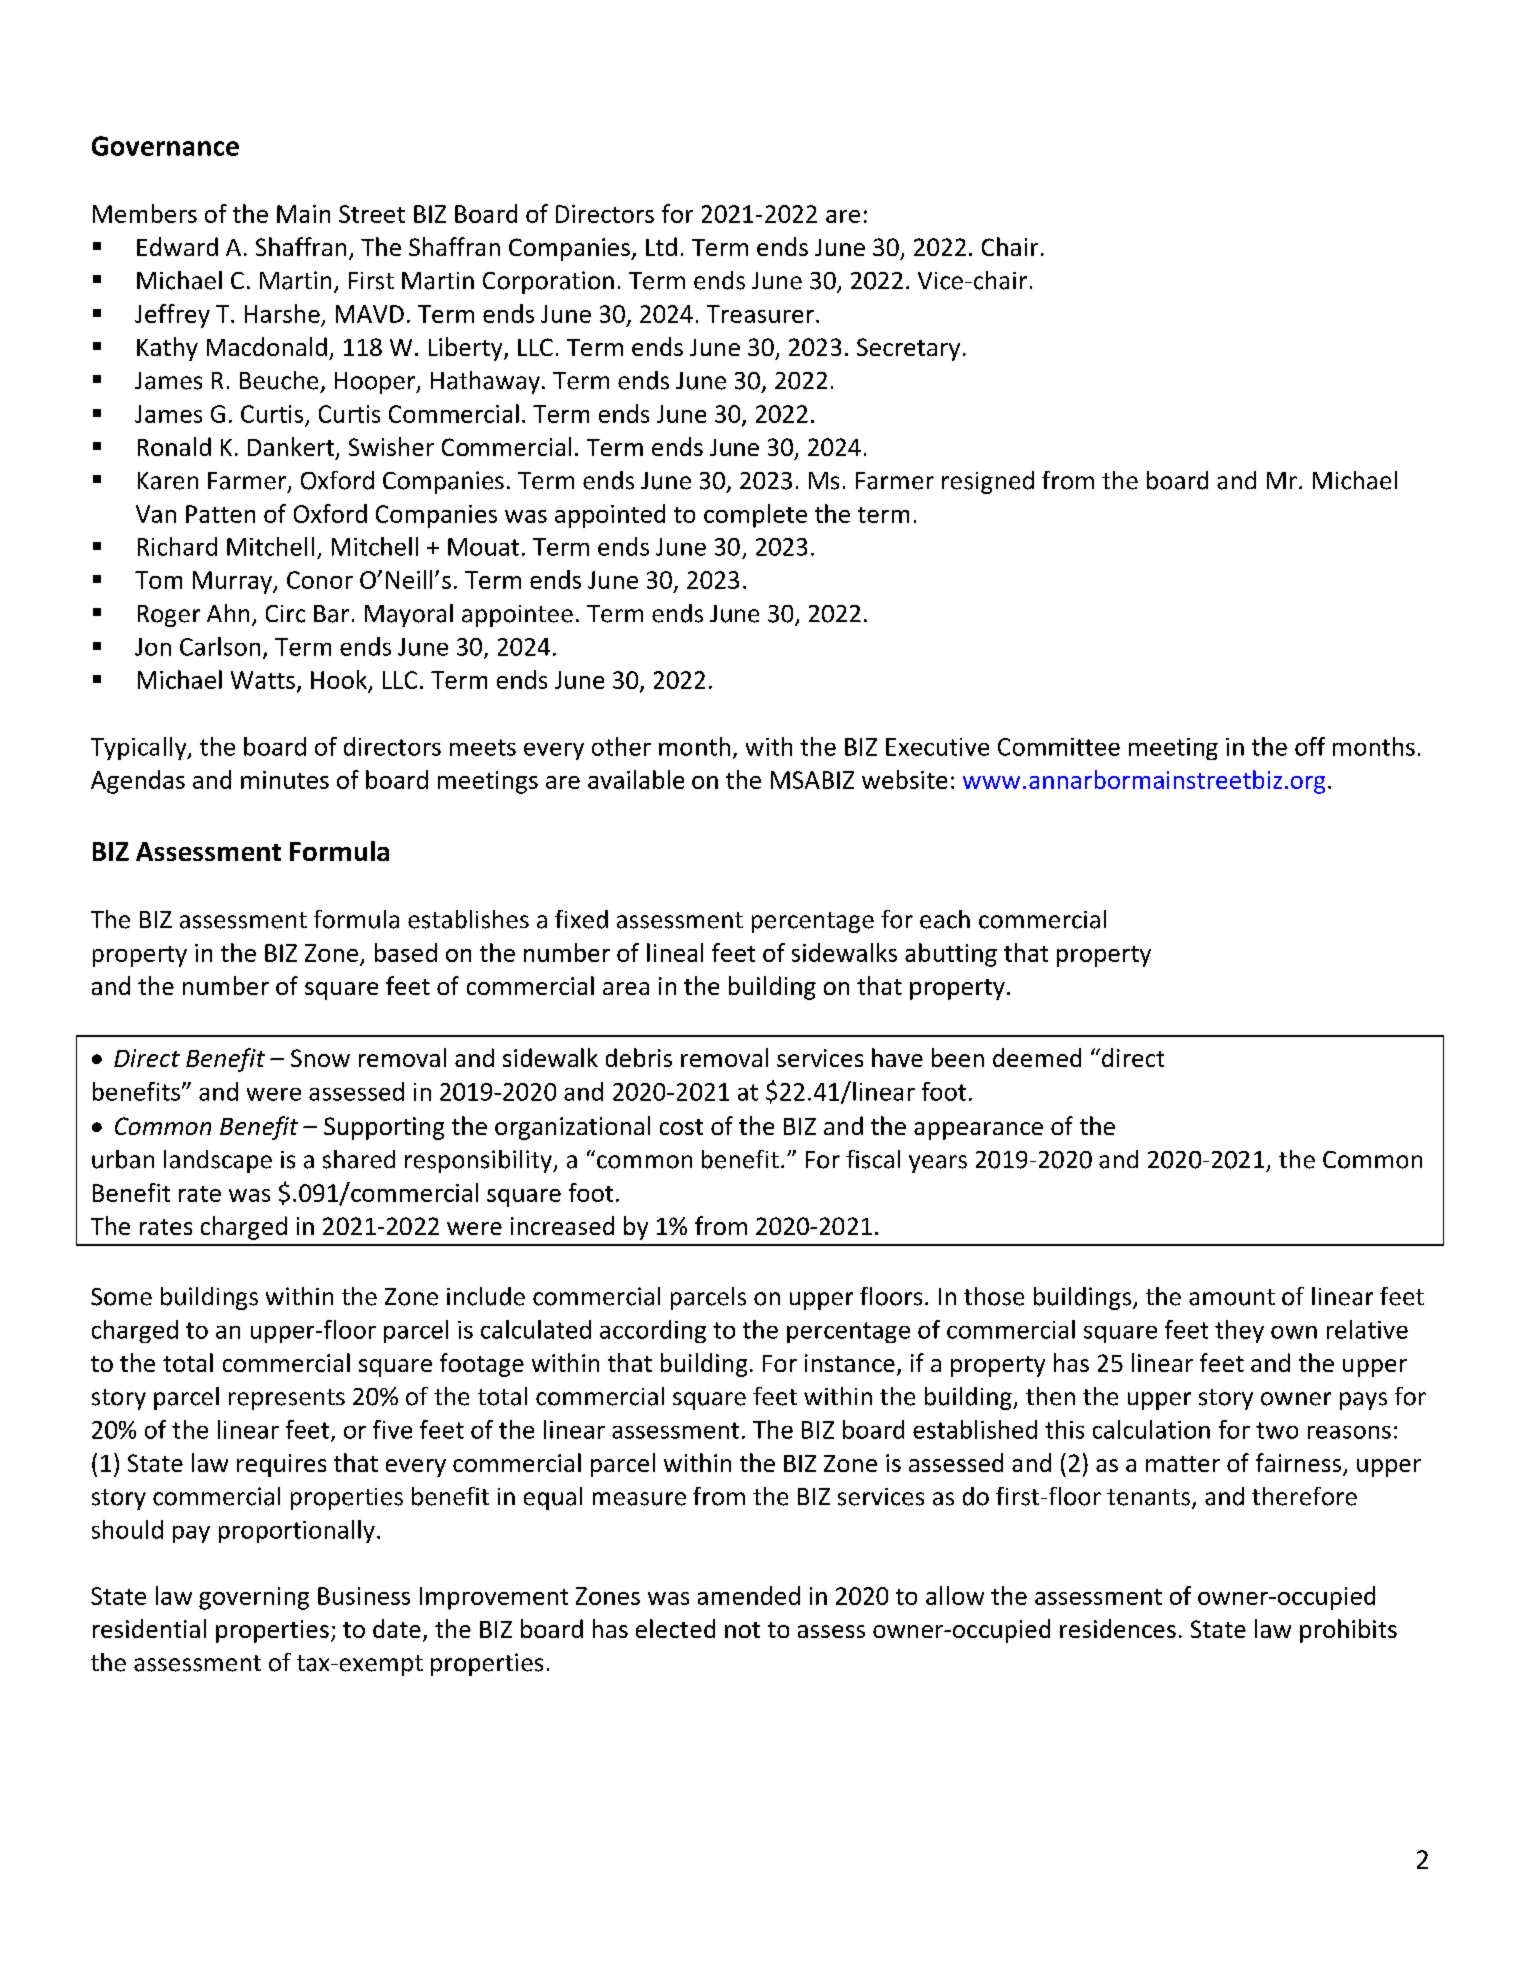 This page has height=1965, width=1518. I want to click on off, so click(1310, 746).
